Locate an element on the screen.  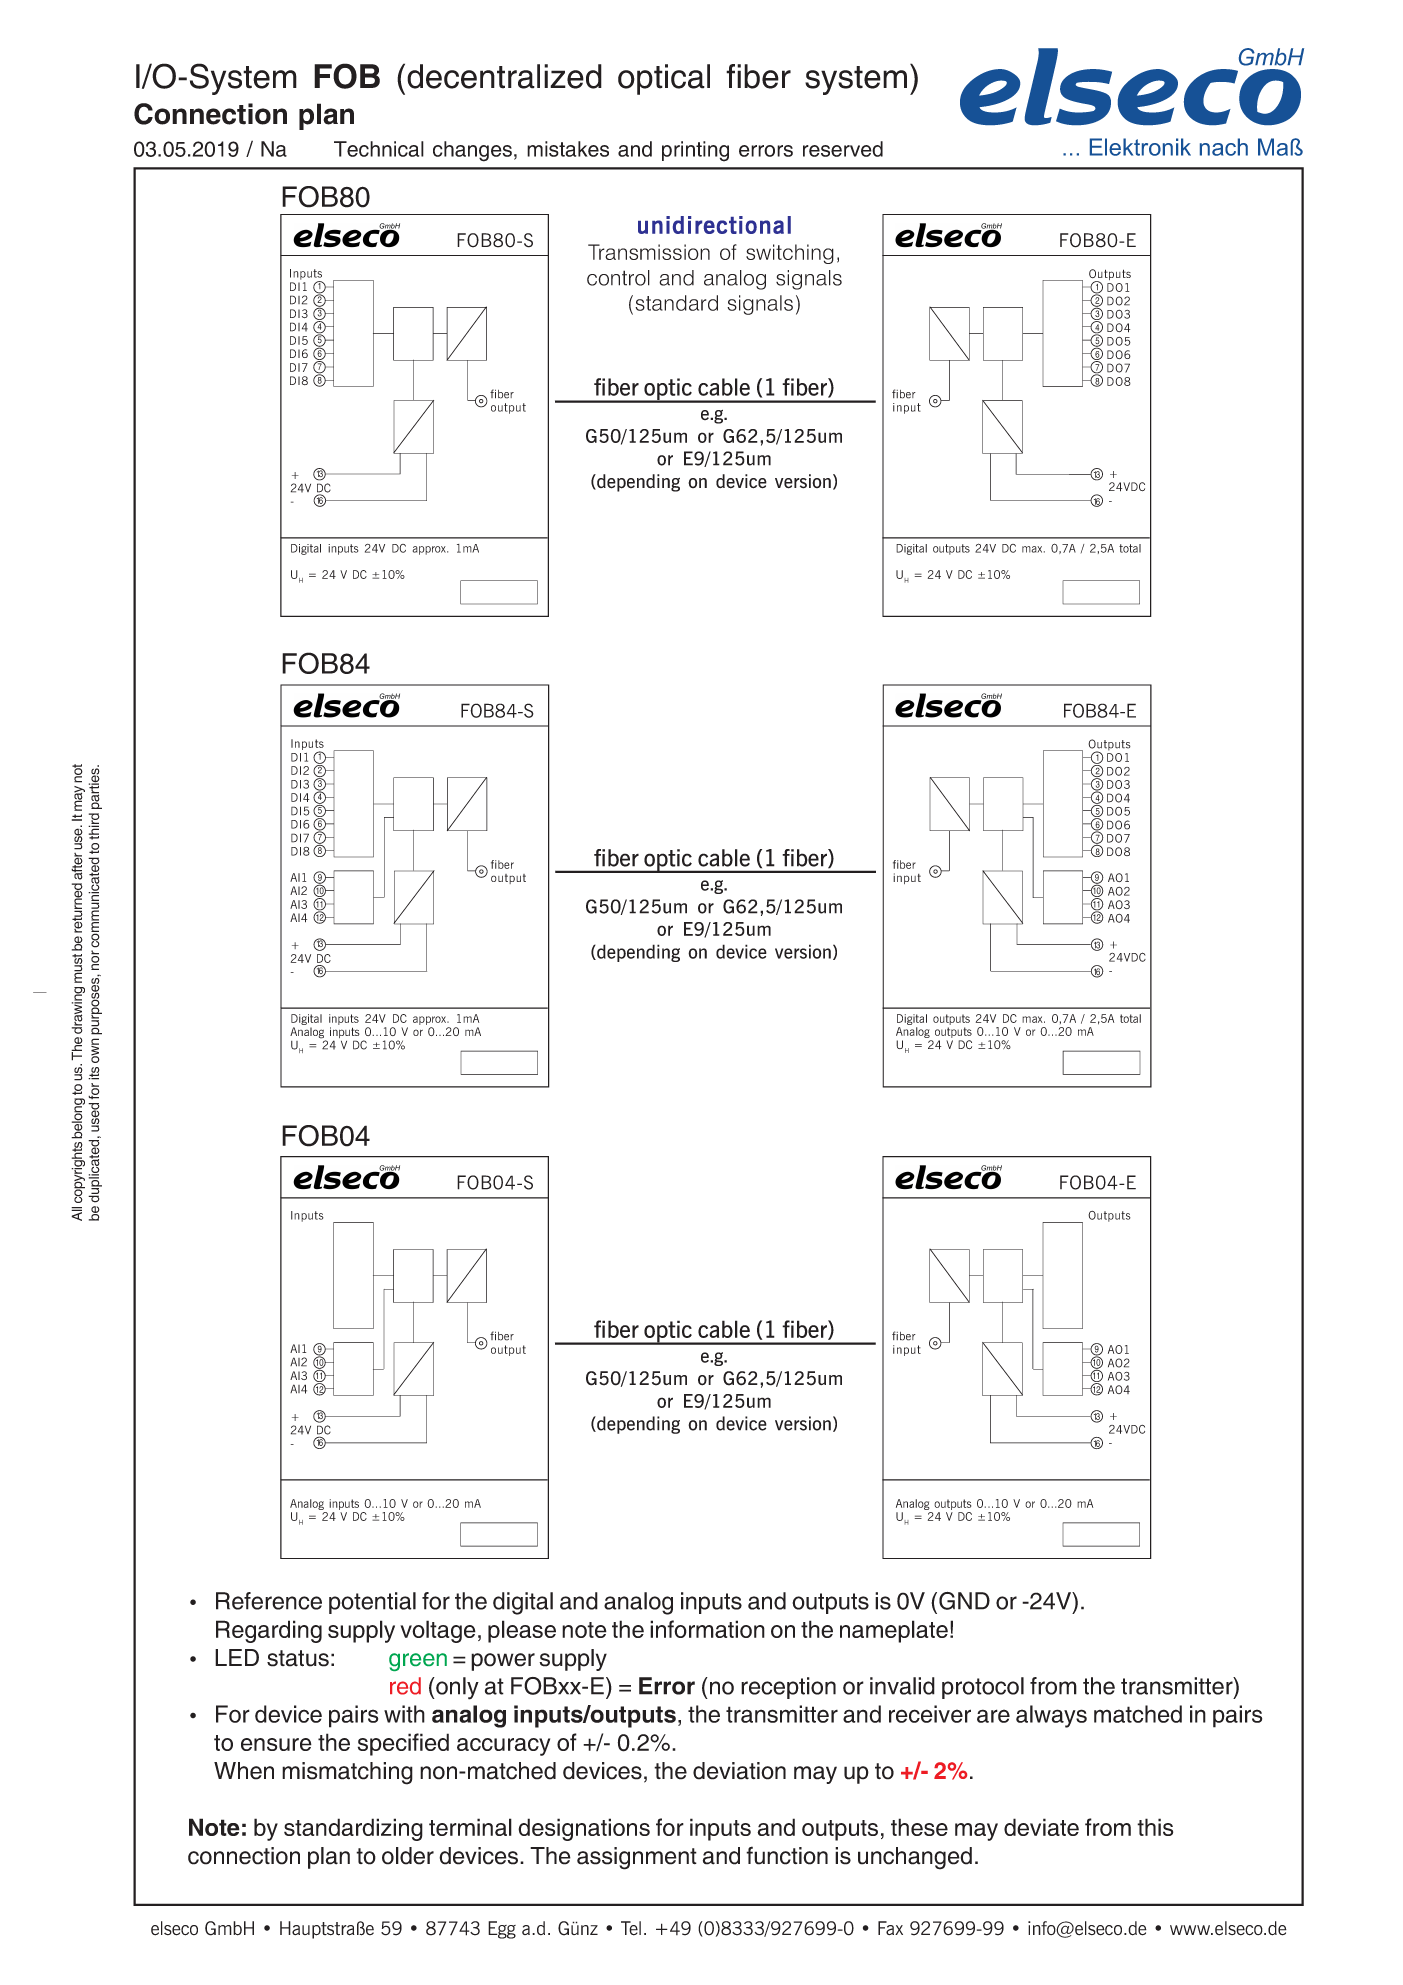
this is located at coordinates (1155, 1827).
